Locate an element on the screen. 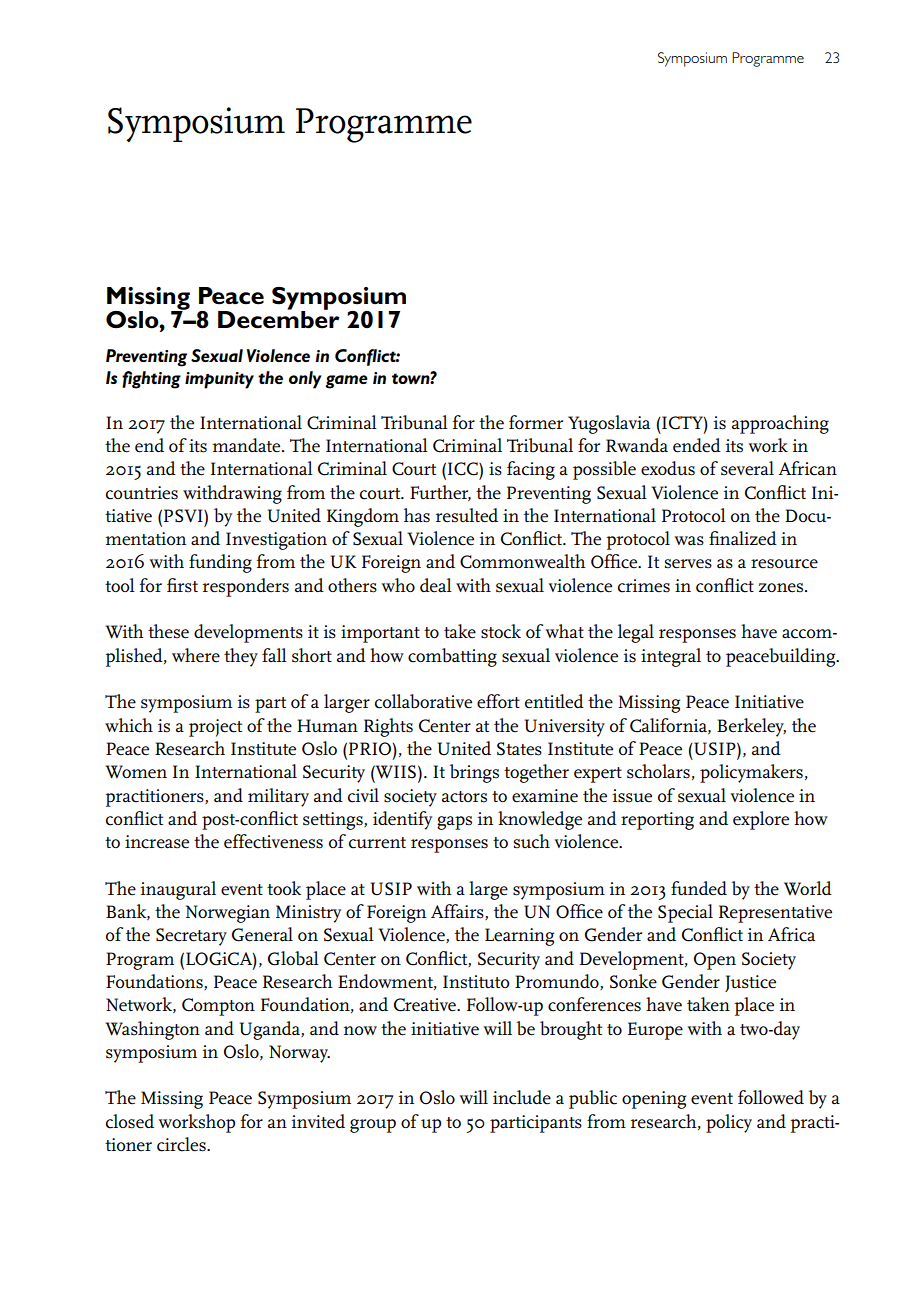  approaching is located at coordinates (780, 424).
